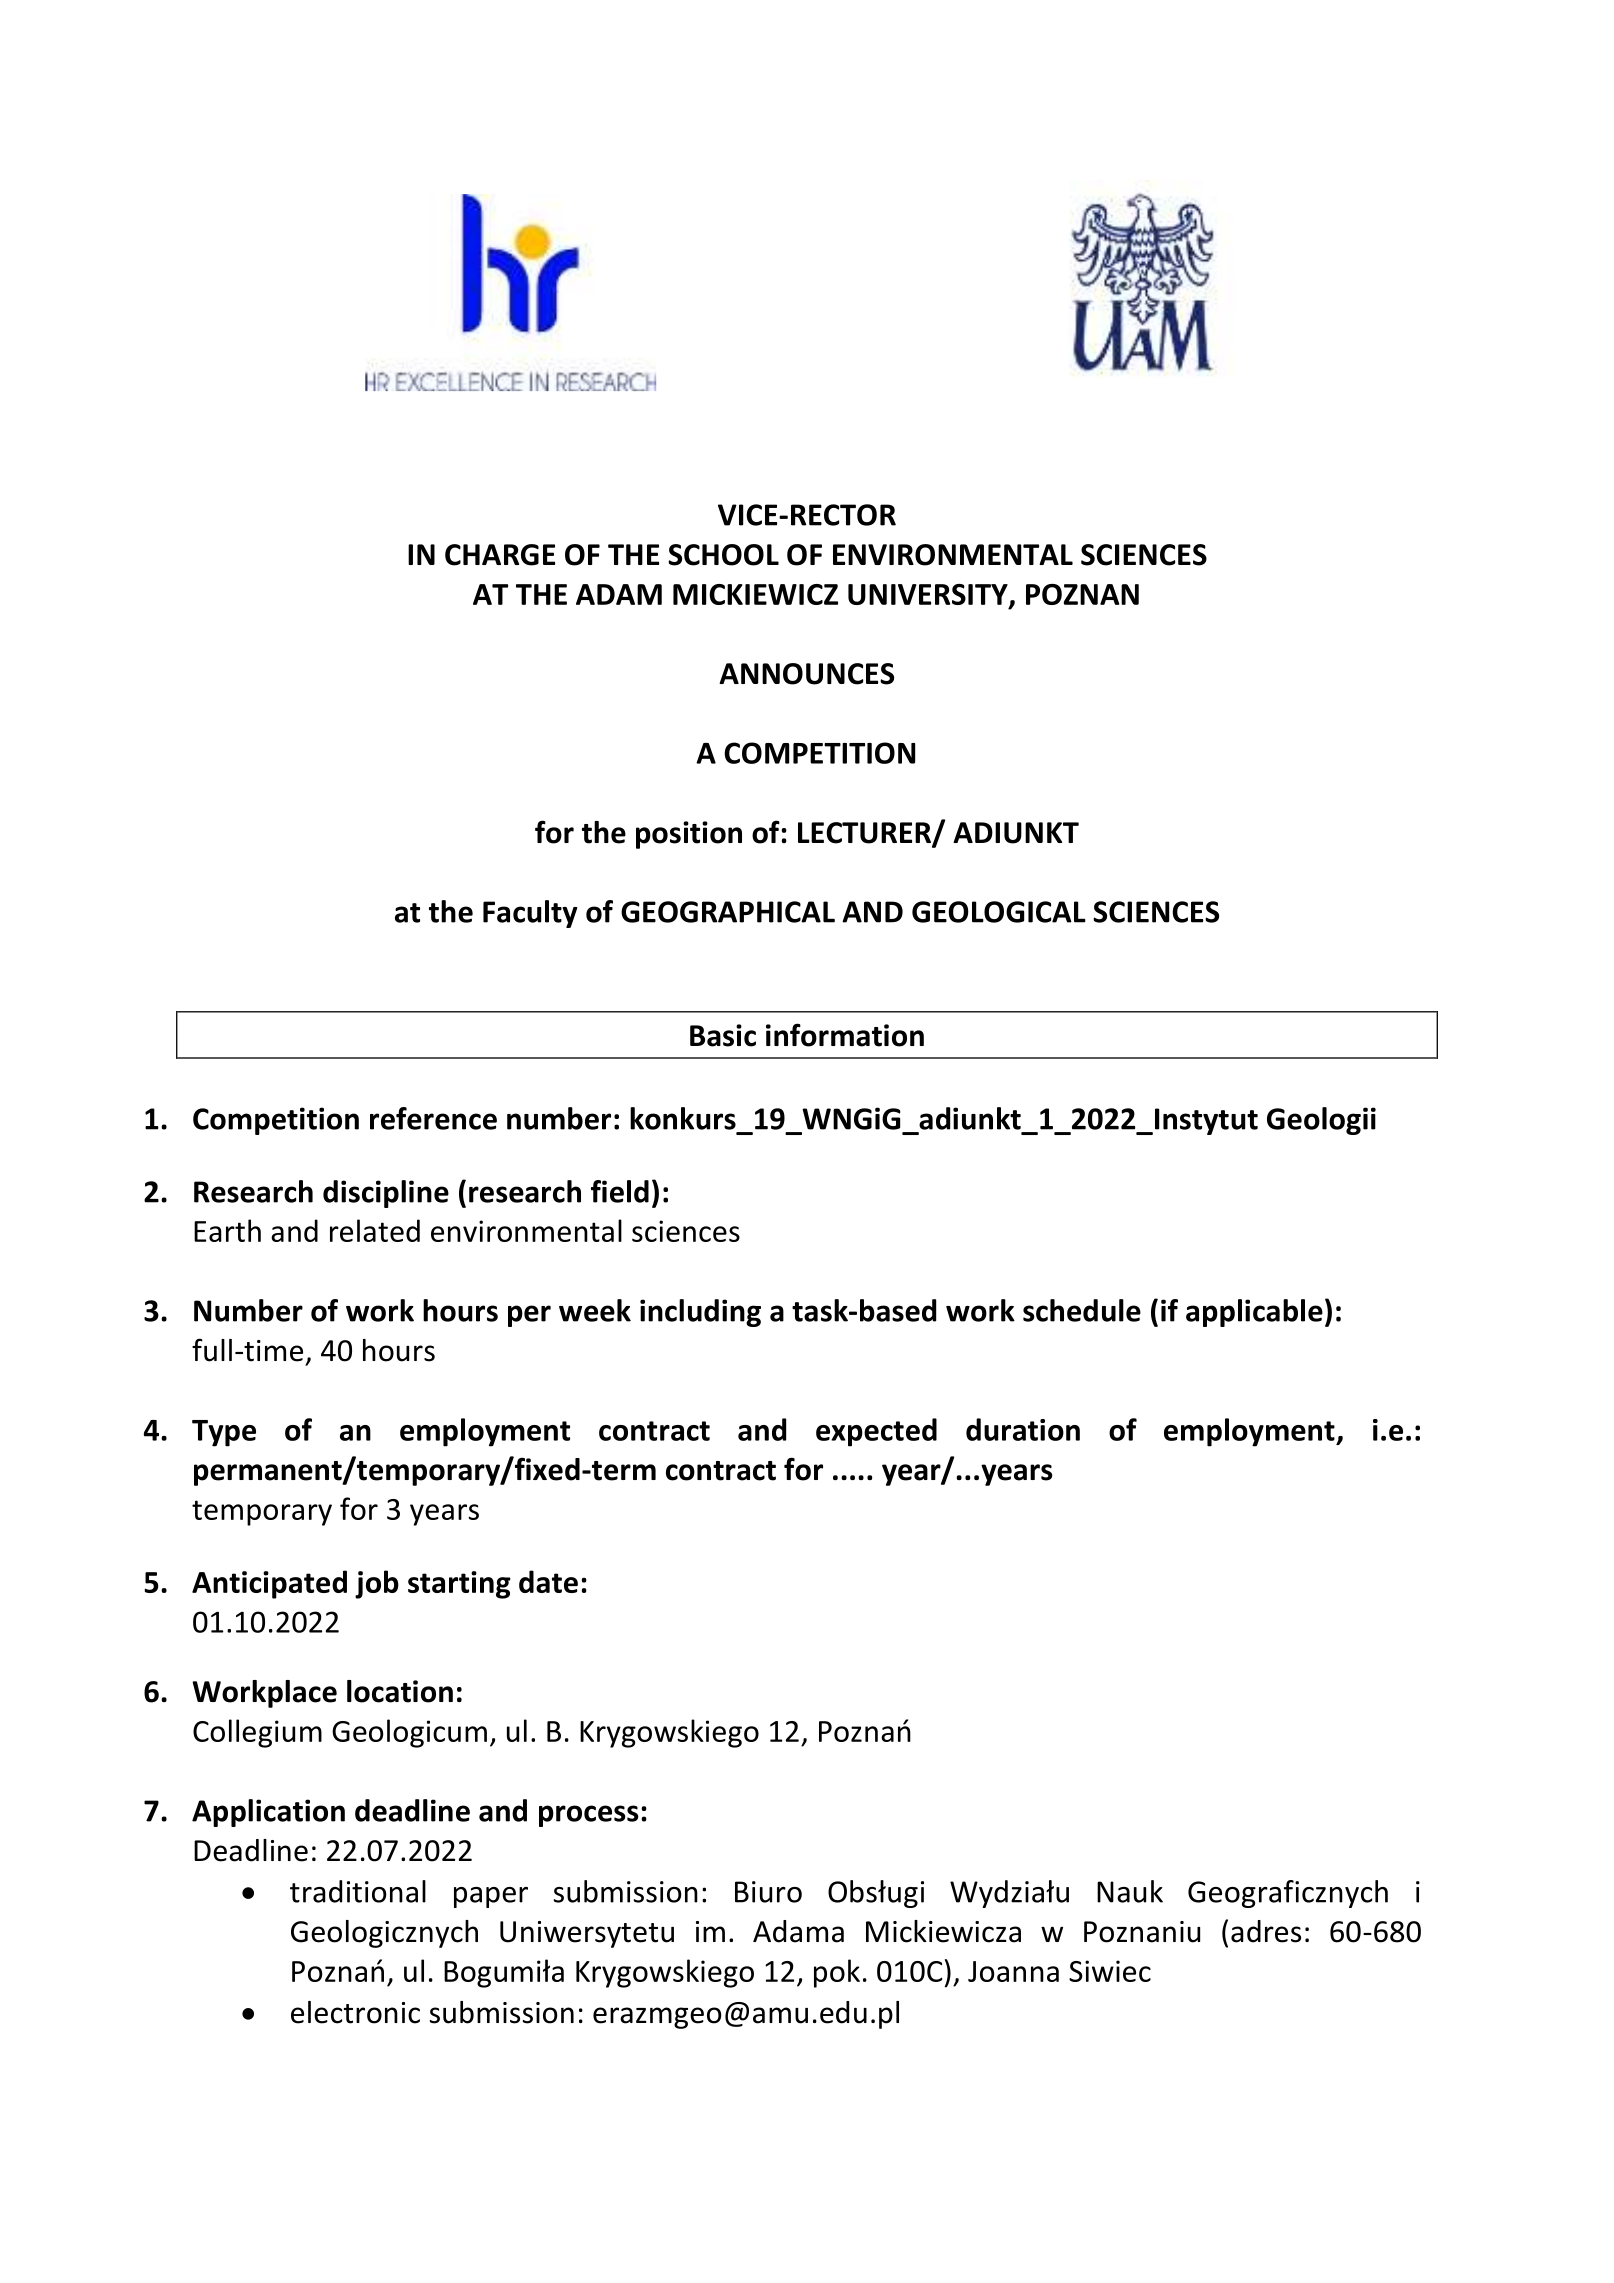 The width and height of the screenshot is (1614, 2283). I want to click on UNIVERSITY, so click(929, 595).
